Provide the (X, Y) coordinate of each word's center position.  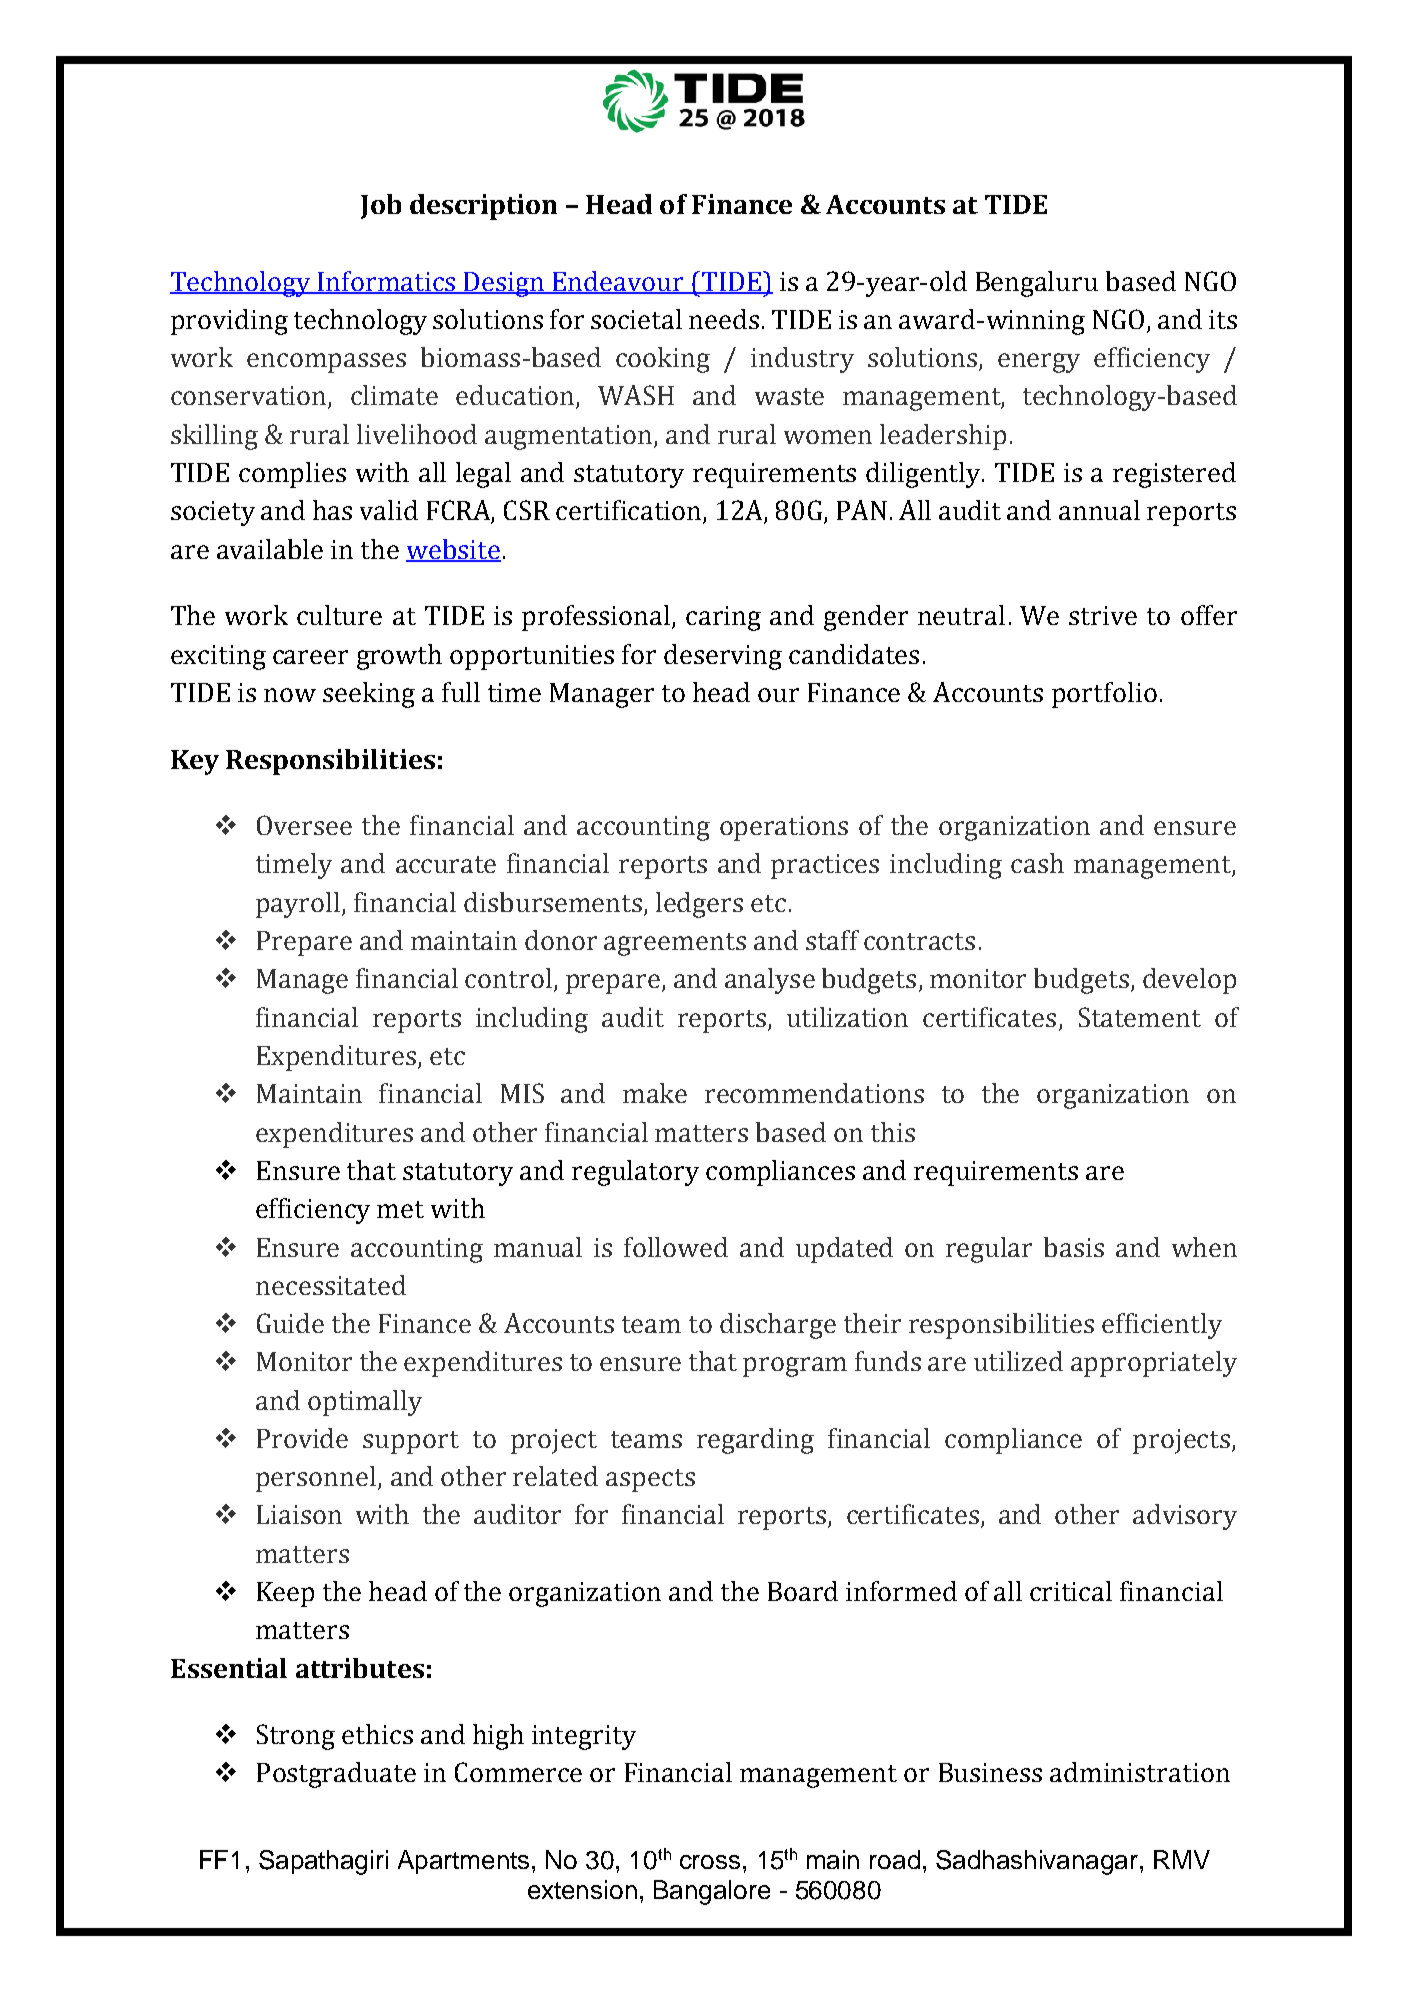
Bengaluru (1037, 284)
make (655, 1093)
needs (724, 319)
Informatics (387, 282)
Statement (1140, 1017)
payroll (299, 905)
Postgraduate (336, 1775)
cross (710, 1862)
